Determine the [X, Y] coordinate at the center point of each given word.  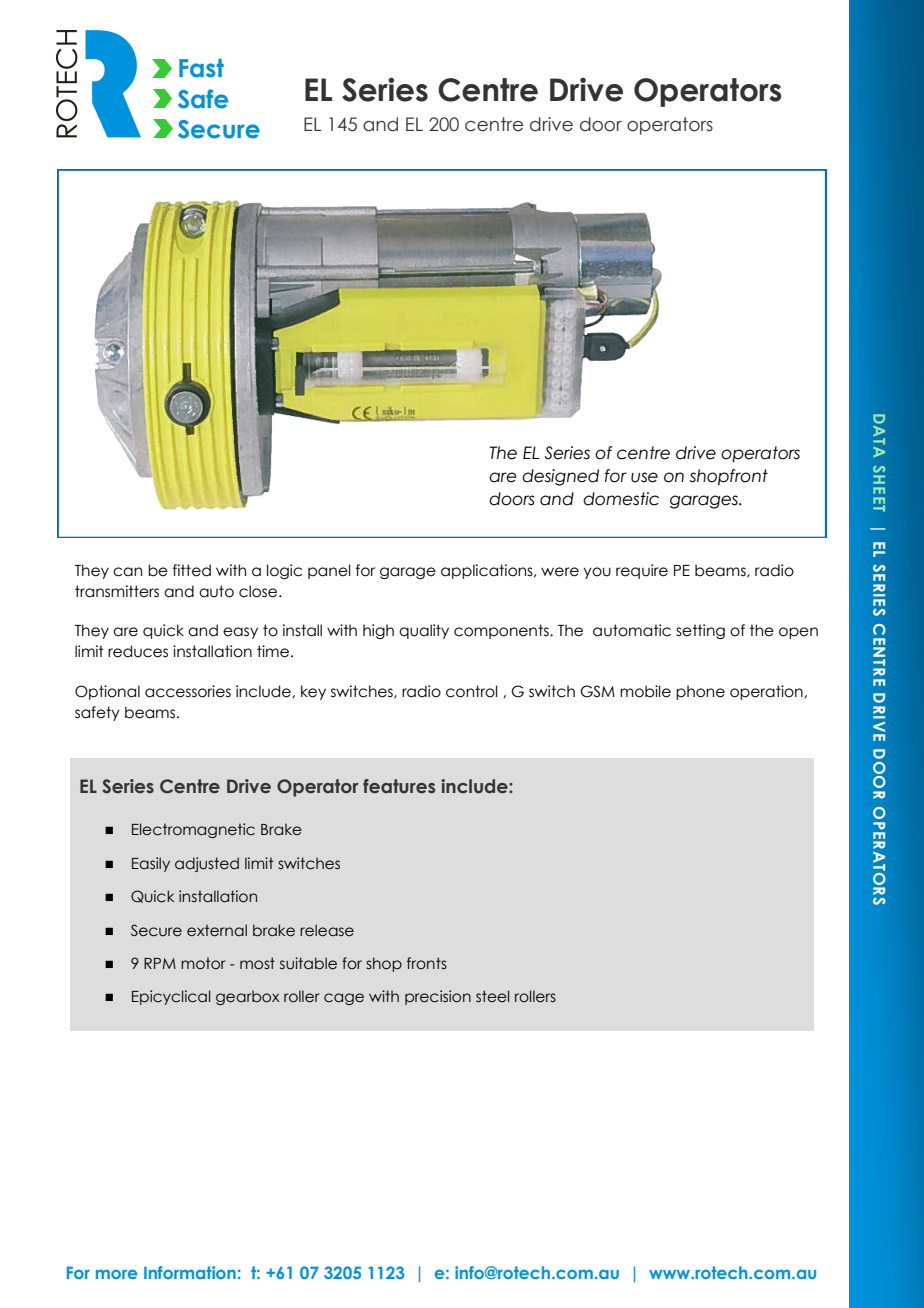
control [472, 691]
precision [438, 997]
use [644, 477]
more [116, 1274]
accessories [188, 691]
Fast [201, 68]
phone [700, 692]
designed [560, 477]
